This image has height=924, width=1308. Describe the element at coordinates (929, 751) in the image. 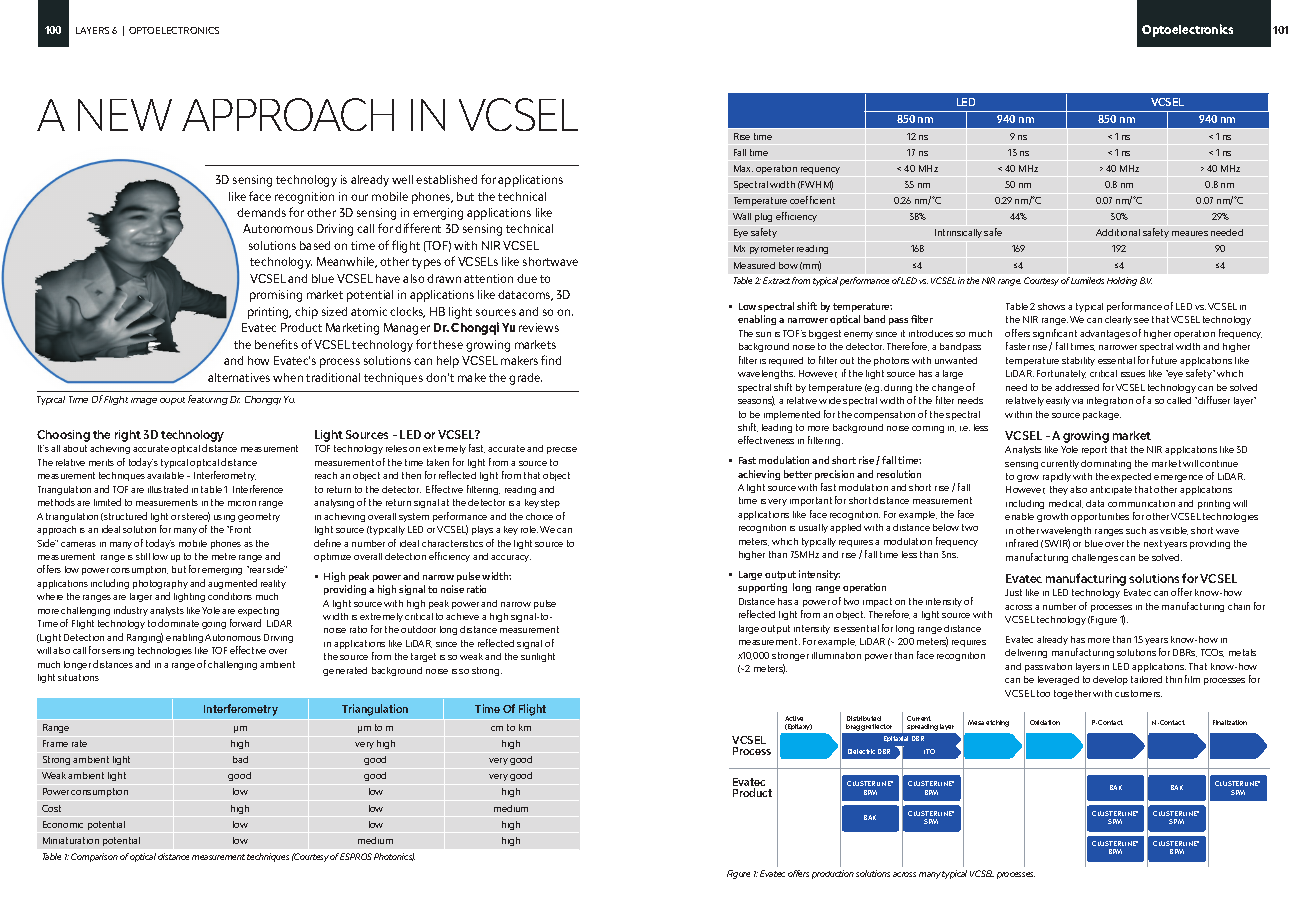

I see `ITO` at that location.
